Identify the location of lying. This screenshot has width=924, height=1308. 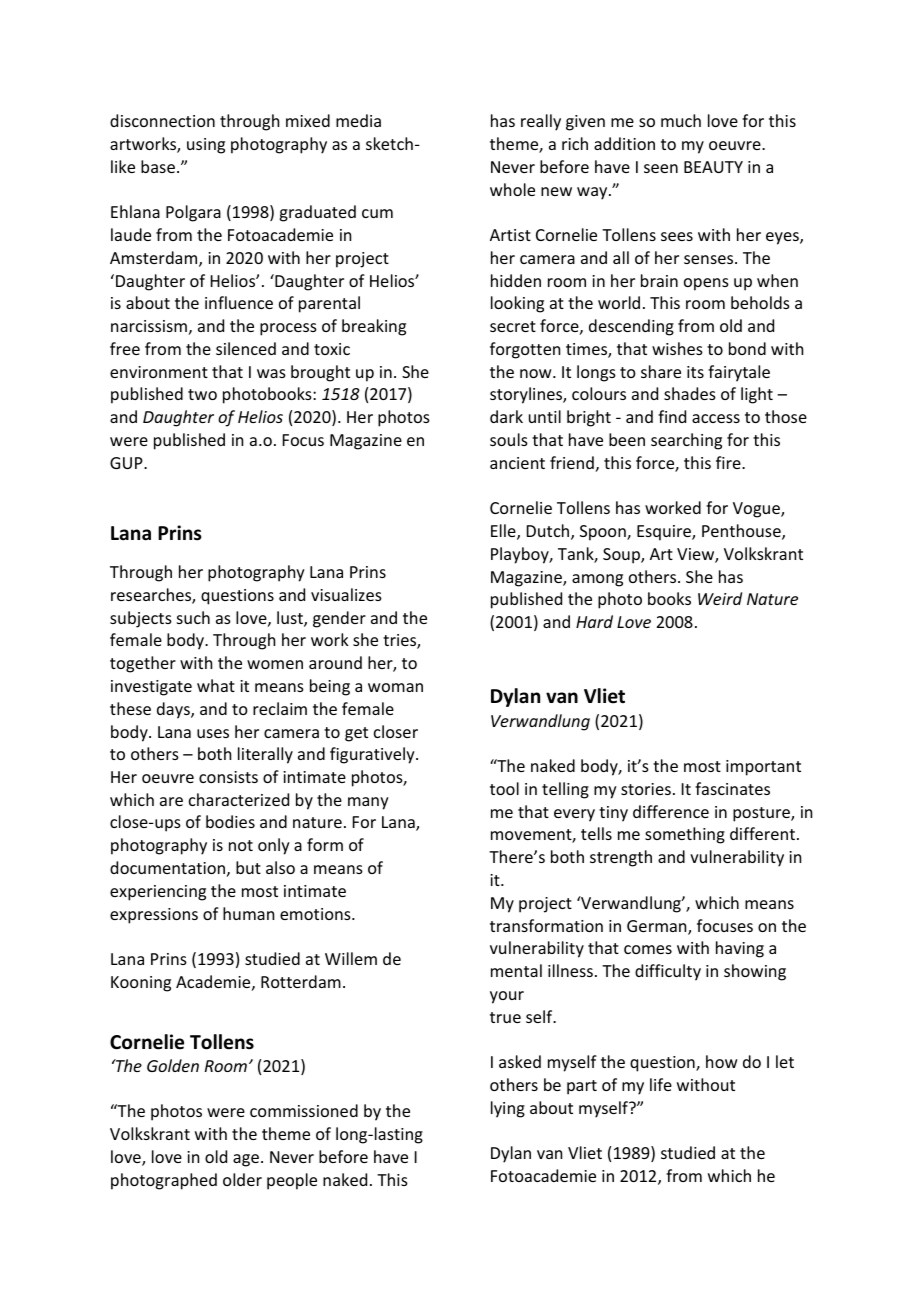
(508, 1109).
